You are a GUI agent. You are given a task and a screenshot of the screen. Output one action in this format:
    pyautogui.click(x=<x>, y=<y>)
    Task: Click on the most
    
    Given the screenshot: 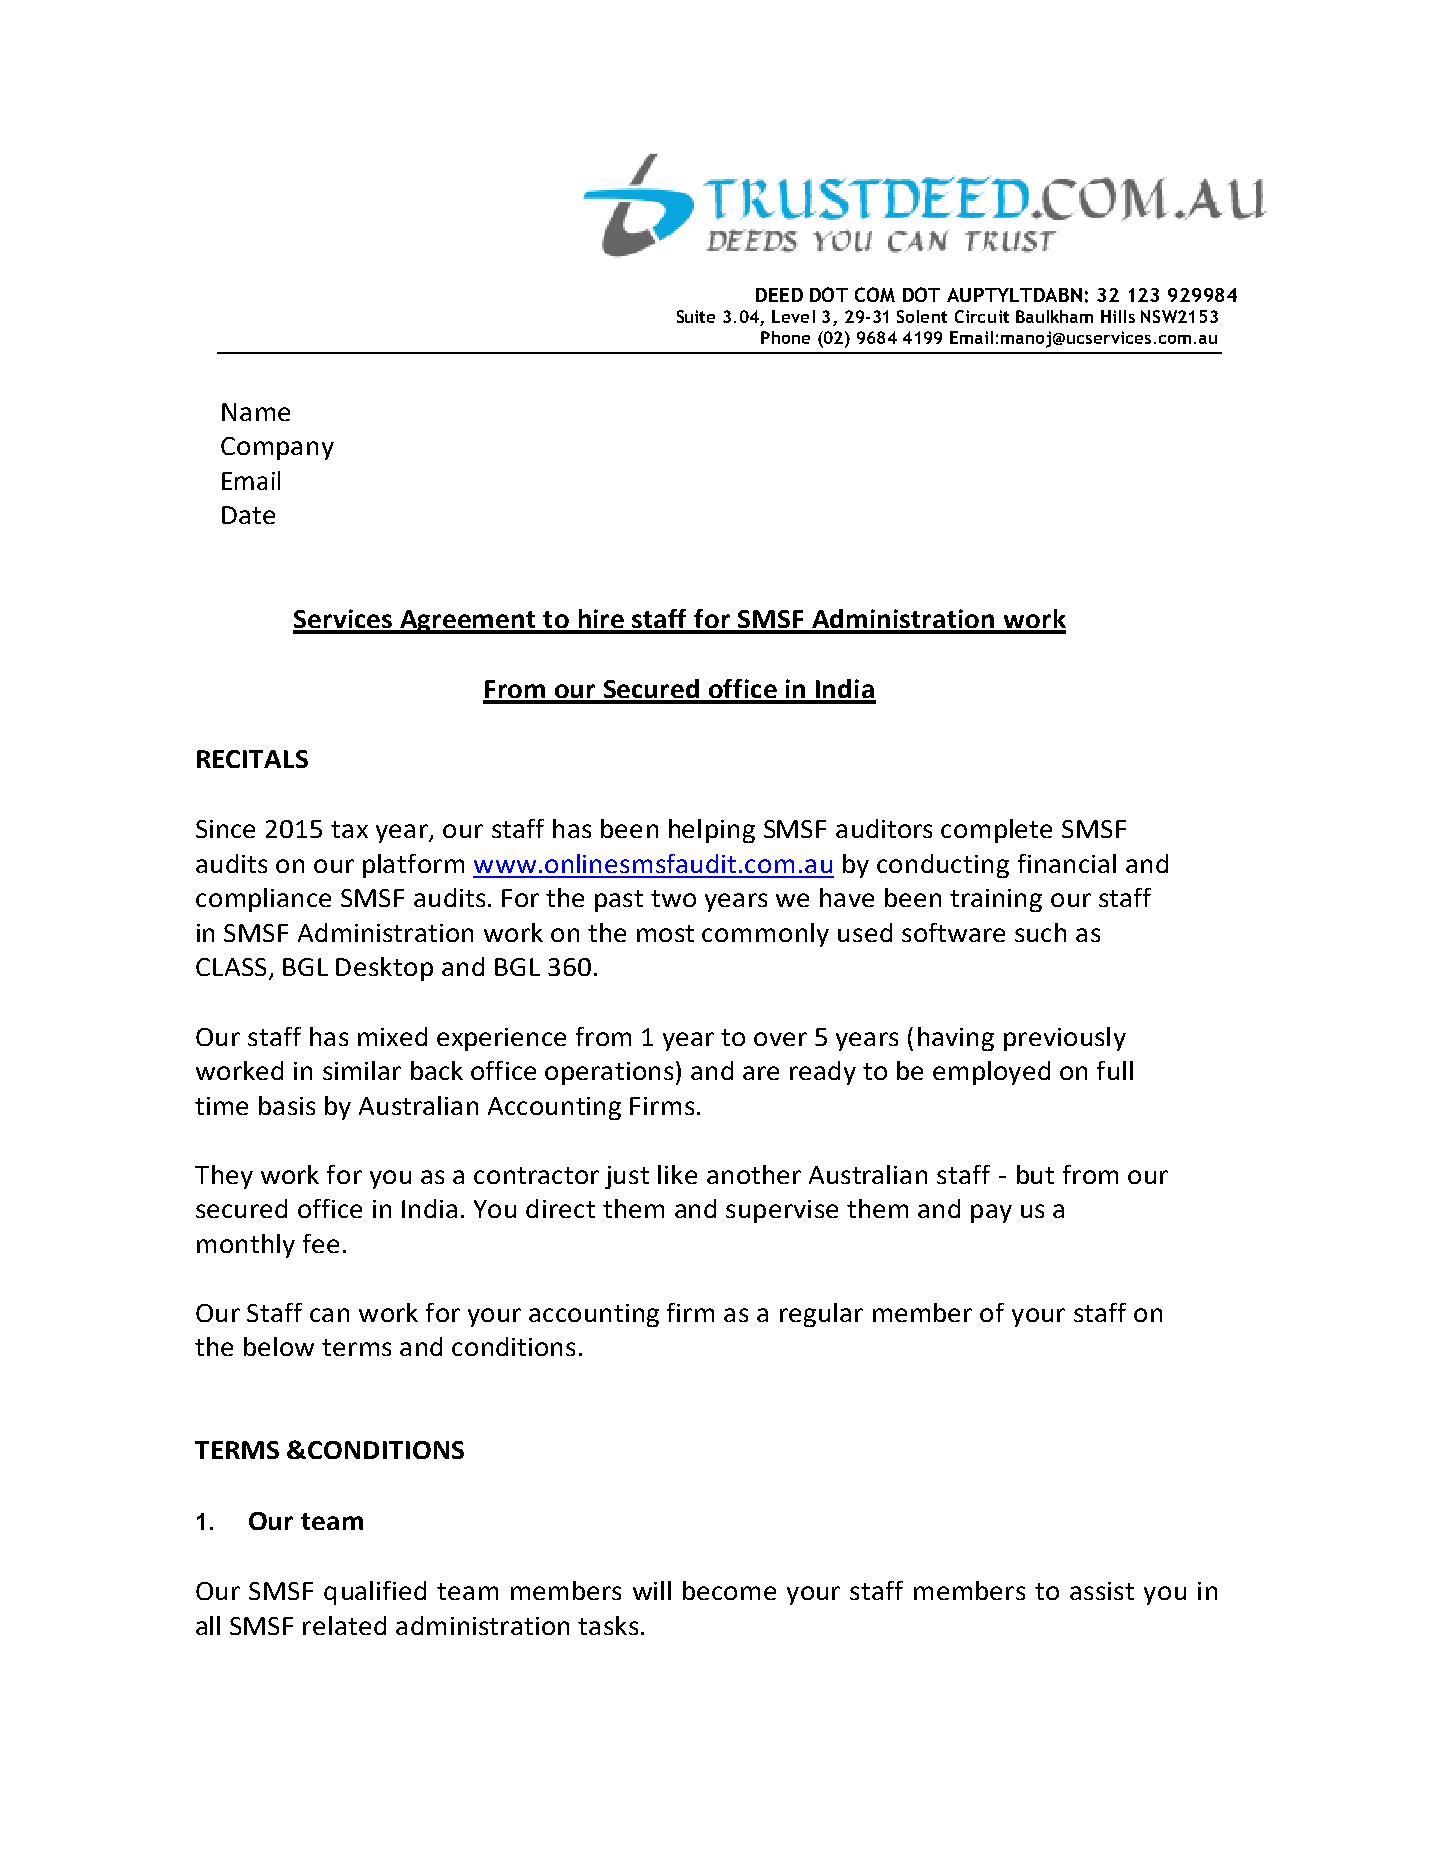 What is the action you would take?
    pyautogui.click(x=665, y=933)
